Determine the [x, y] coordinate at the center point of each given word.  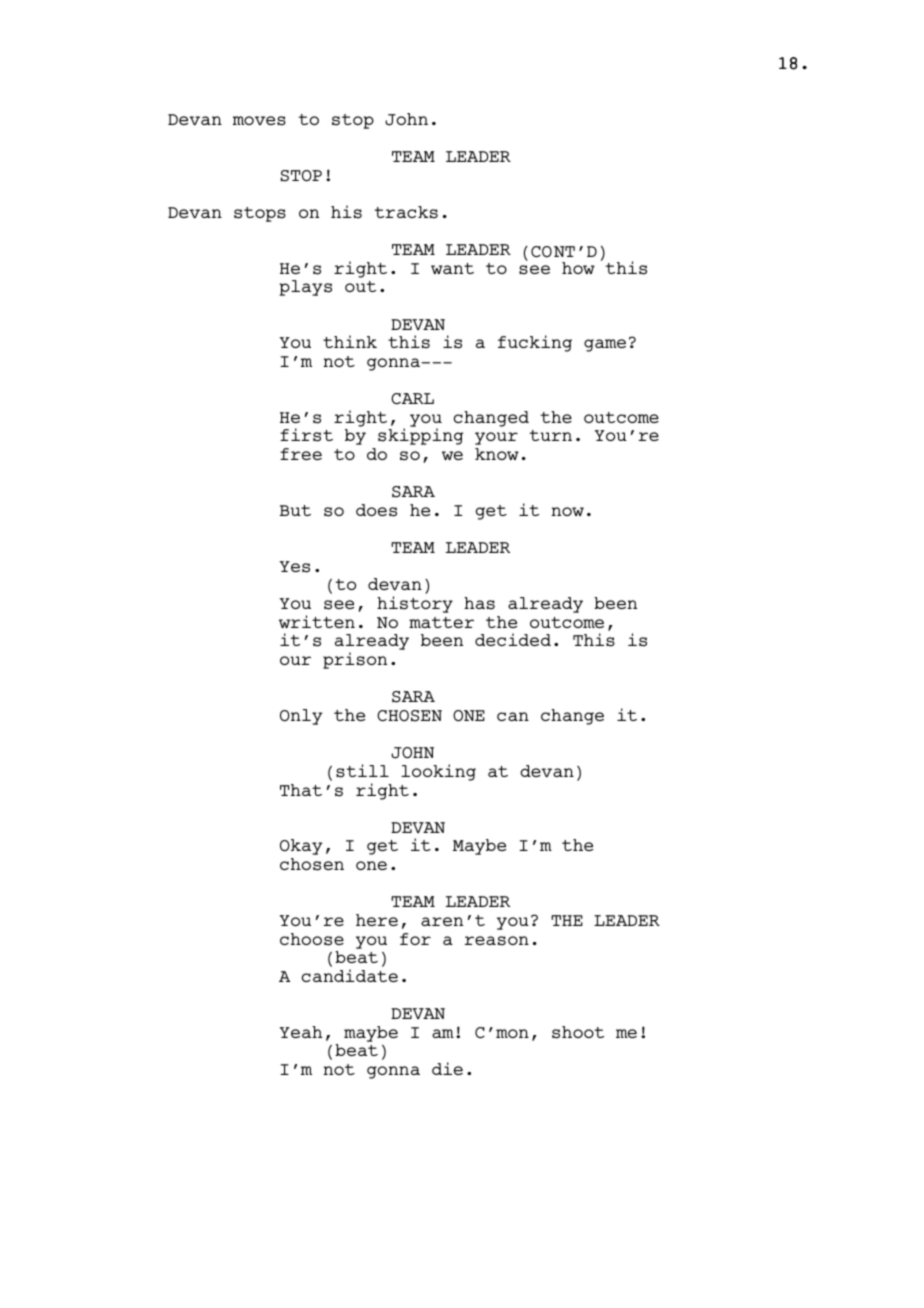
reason [497, 941]
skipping [420, 436]
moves [259, 121]
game [605, 345]
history [415, 604]
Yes [295, 567]
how [578, 268]
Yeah [301, 1032]
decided [513, 639]
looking [438, 772]
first [306, 435]
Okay [301, 847]
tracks [406, 212]
